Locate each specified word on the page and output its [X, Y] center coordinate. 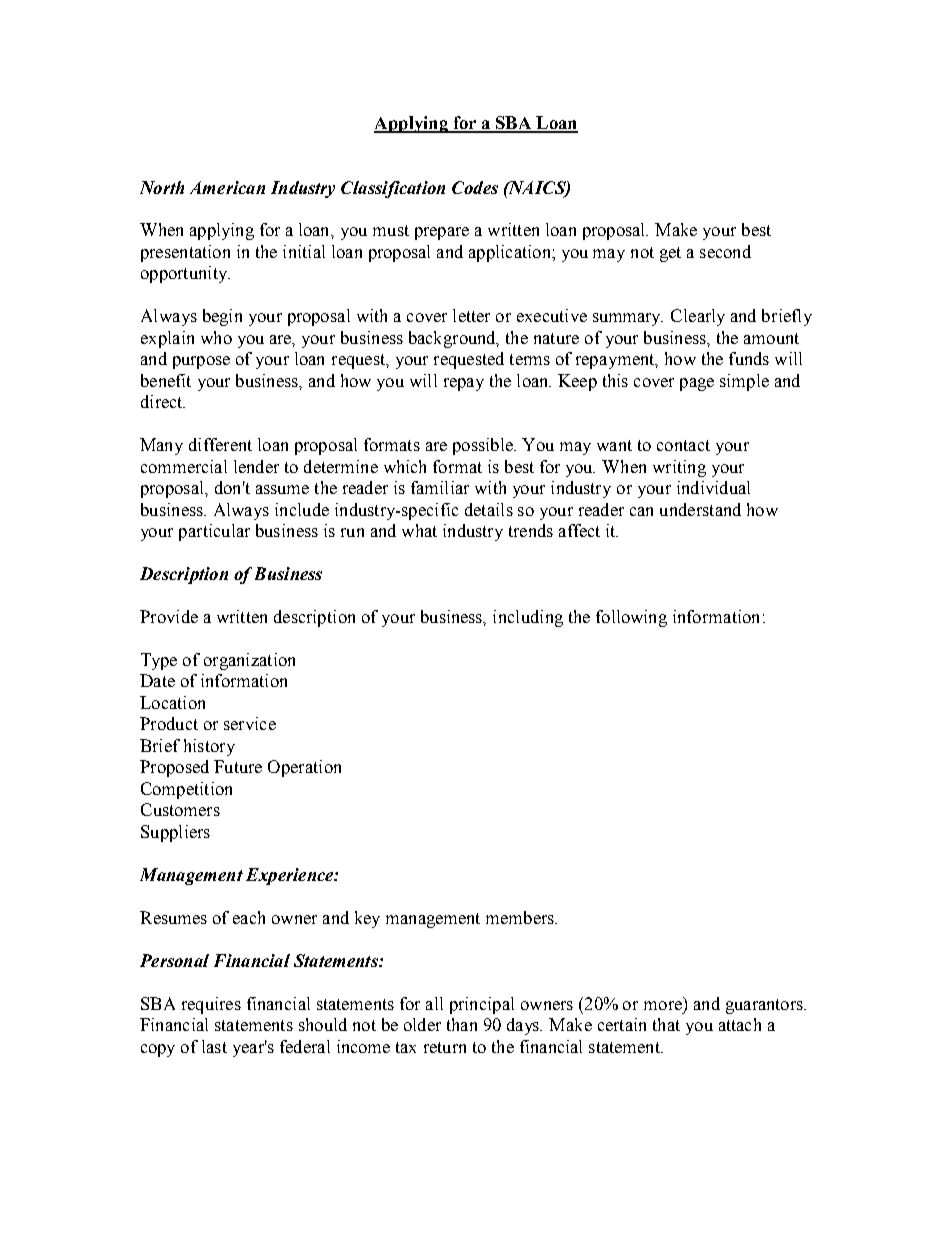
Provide [169, 616]
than [462, 1024]
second [725, 251]
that [666, 1024]
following [631, 618]
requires [211, 1005]
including [528, 618]
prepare [442, 233]
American [227, 187]
